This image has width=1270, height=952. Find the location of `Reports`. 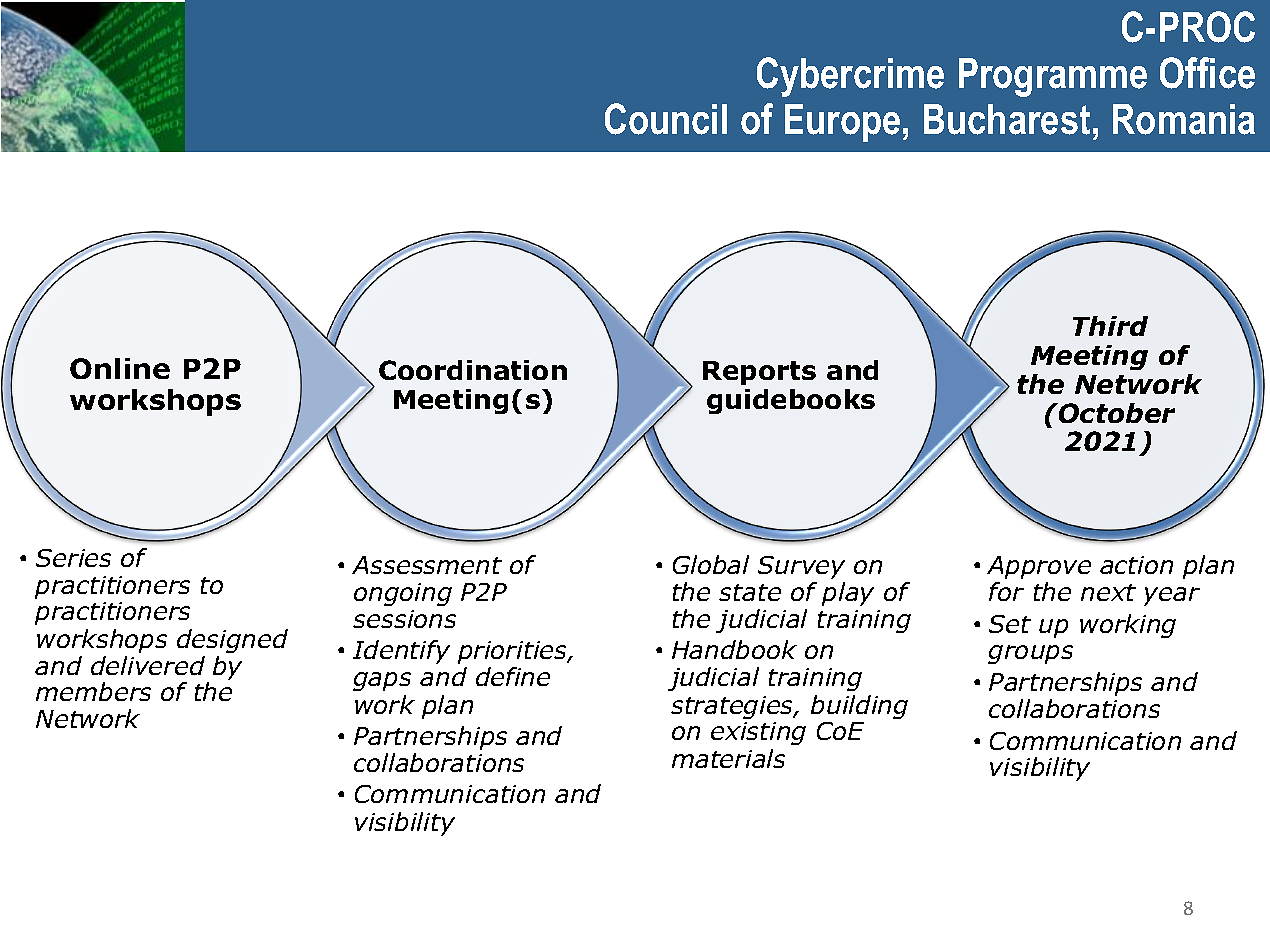

Reports is located at coordinates (759, 373).
